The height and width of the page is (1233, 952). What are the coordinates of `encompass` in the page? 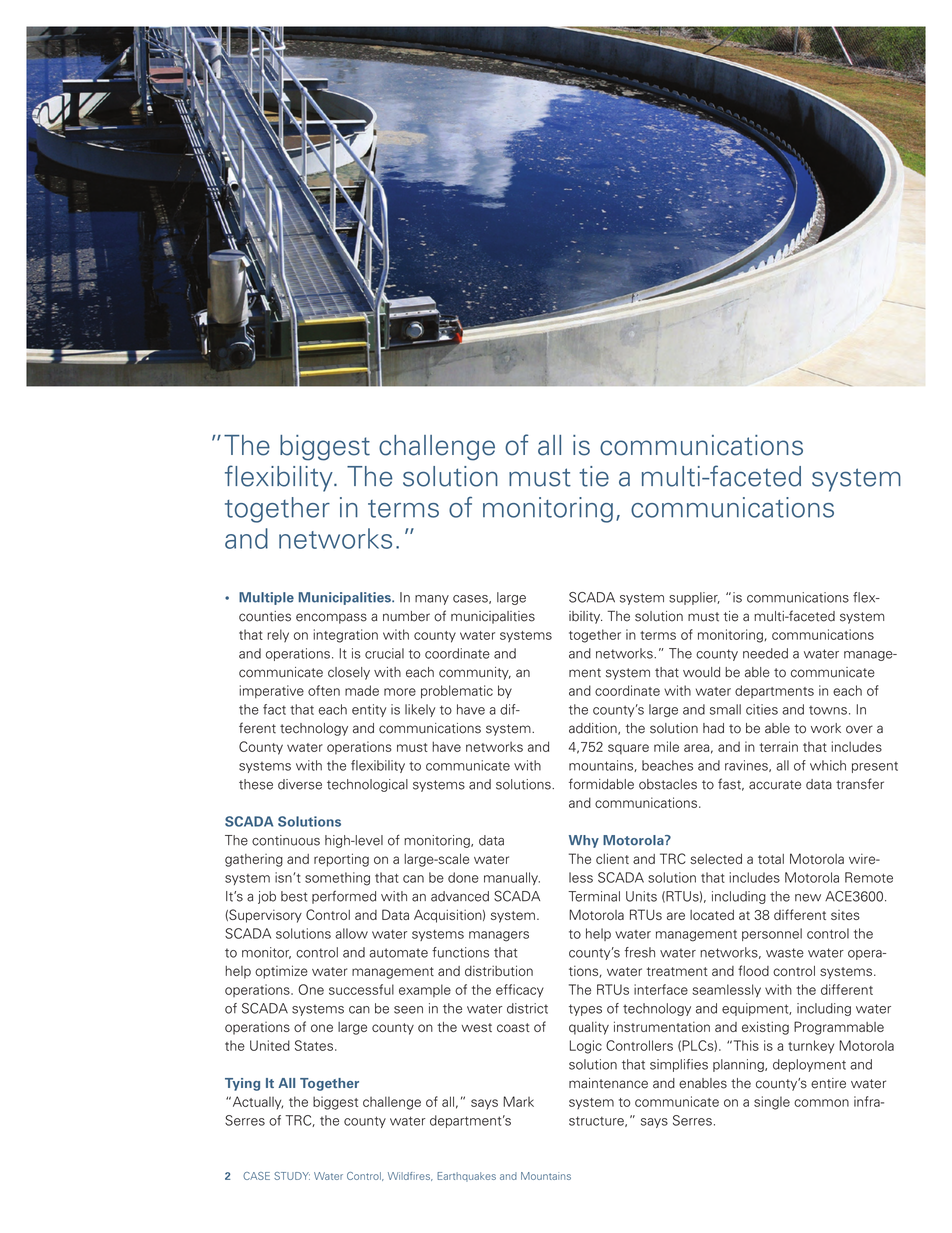 It's located at (331, 618).
